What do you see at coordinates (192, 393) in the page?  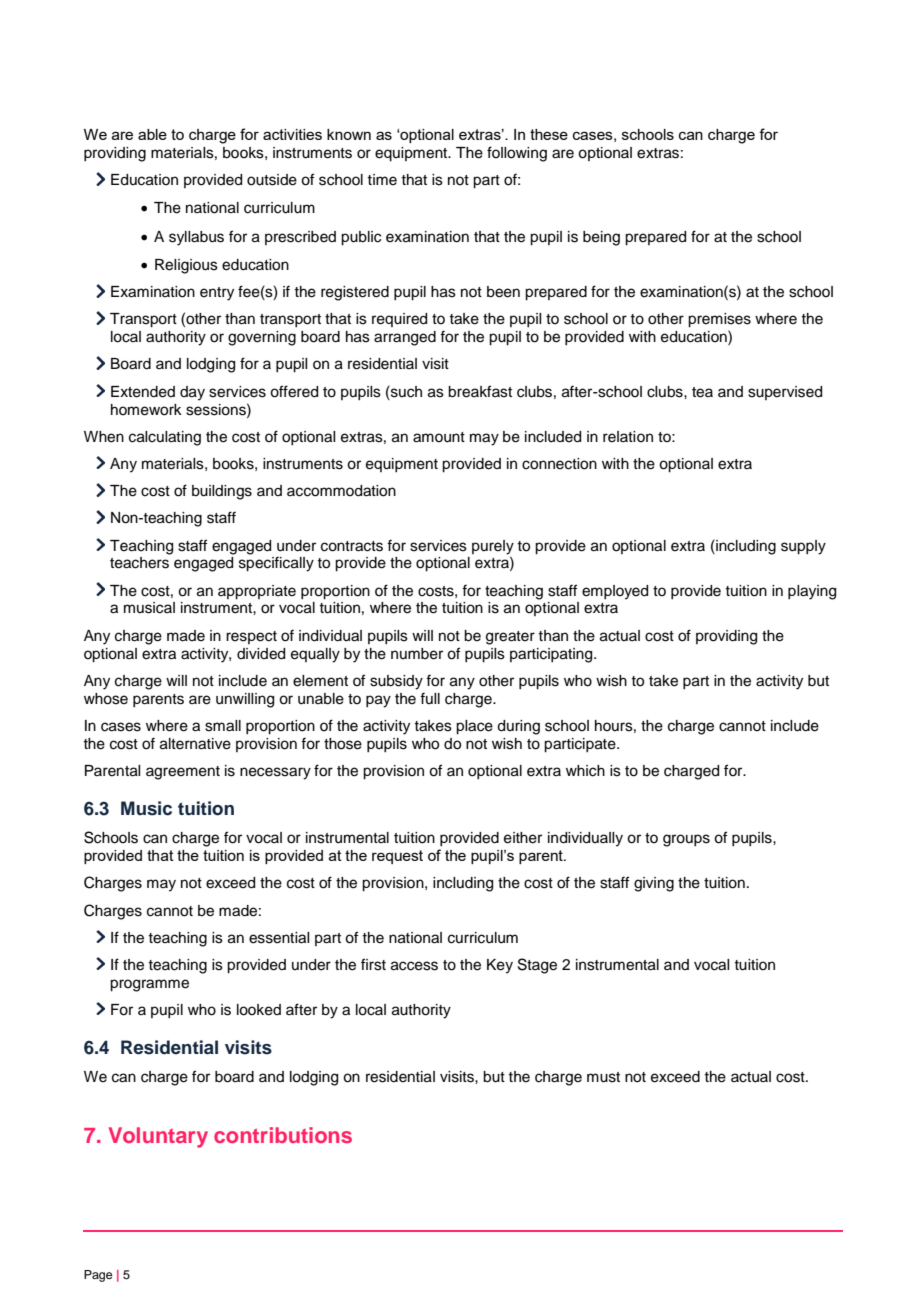 I see `day` at bounding box center [192, 393].
